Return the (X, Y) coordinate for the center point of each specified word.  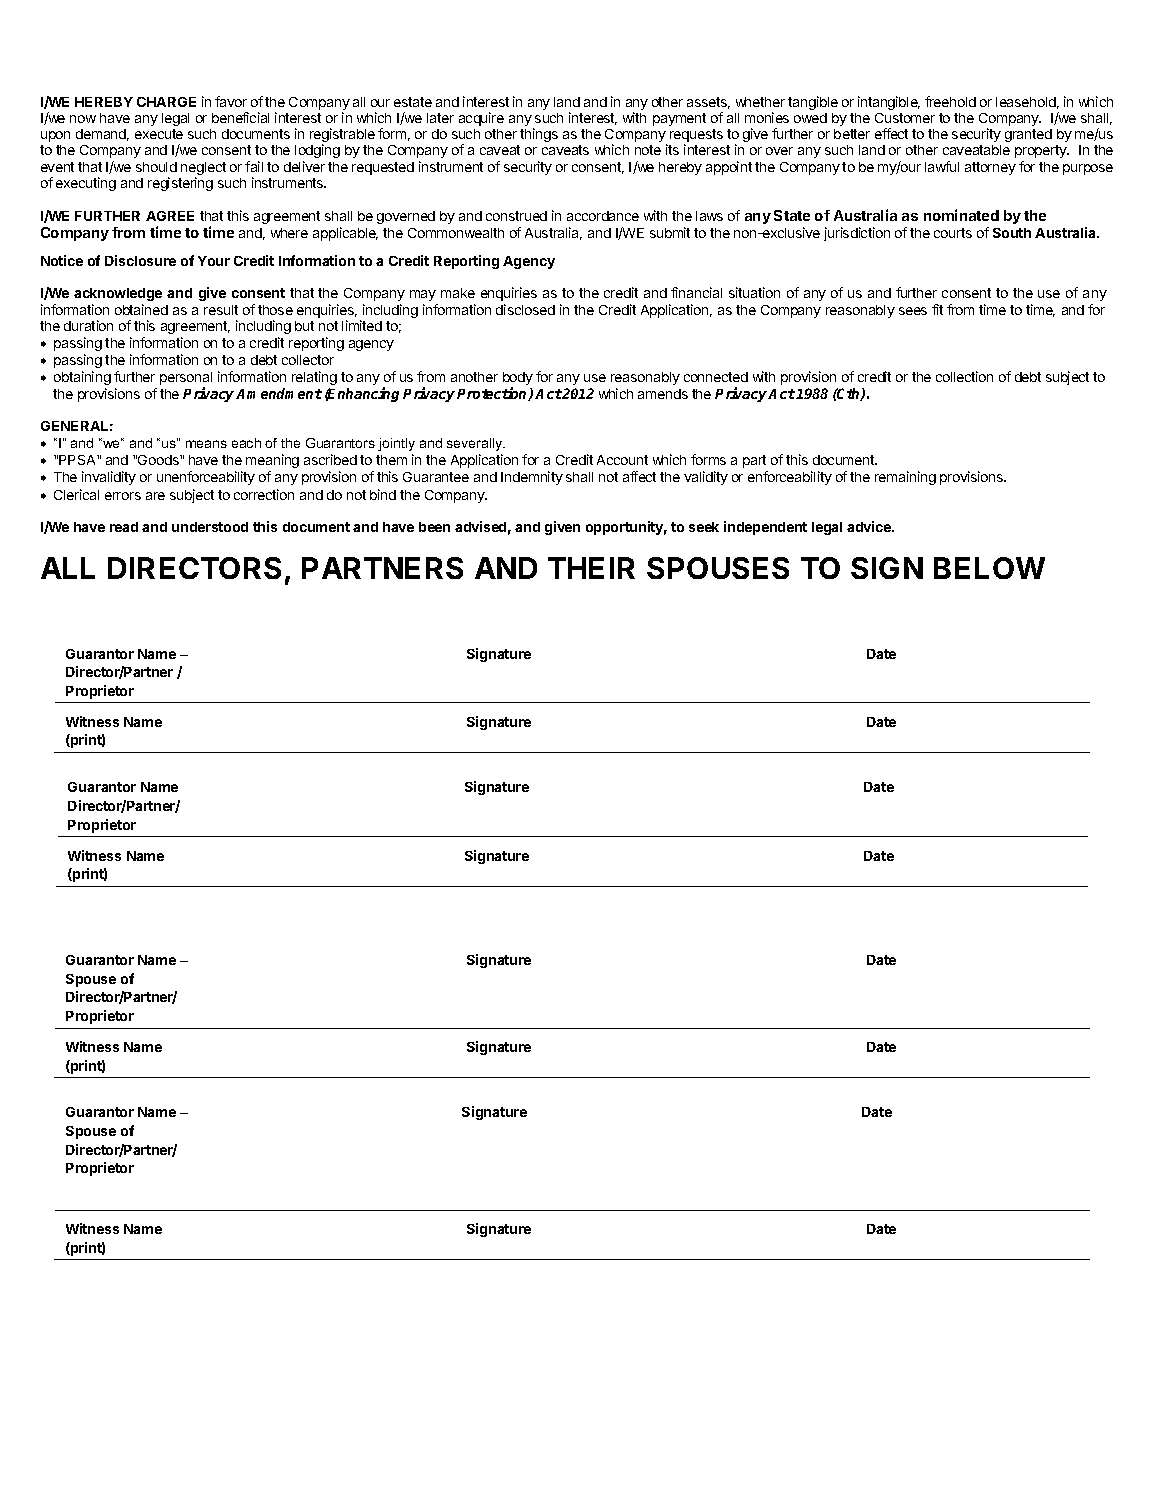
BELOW (989, 568)
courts (953, 233)
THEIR (591, 568)
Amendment (279, 393)
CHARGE (166, 102)
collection (964, 376)
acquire (481, 119)
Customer (905, 118)
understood (210, 527)
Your (214, 261)
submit (670, 232)
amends (663, 394)
